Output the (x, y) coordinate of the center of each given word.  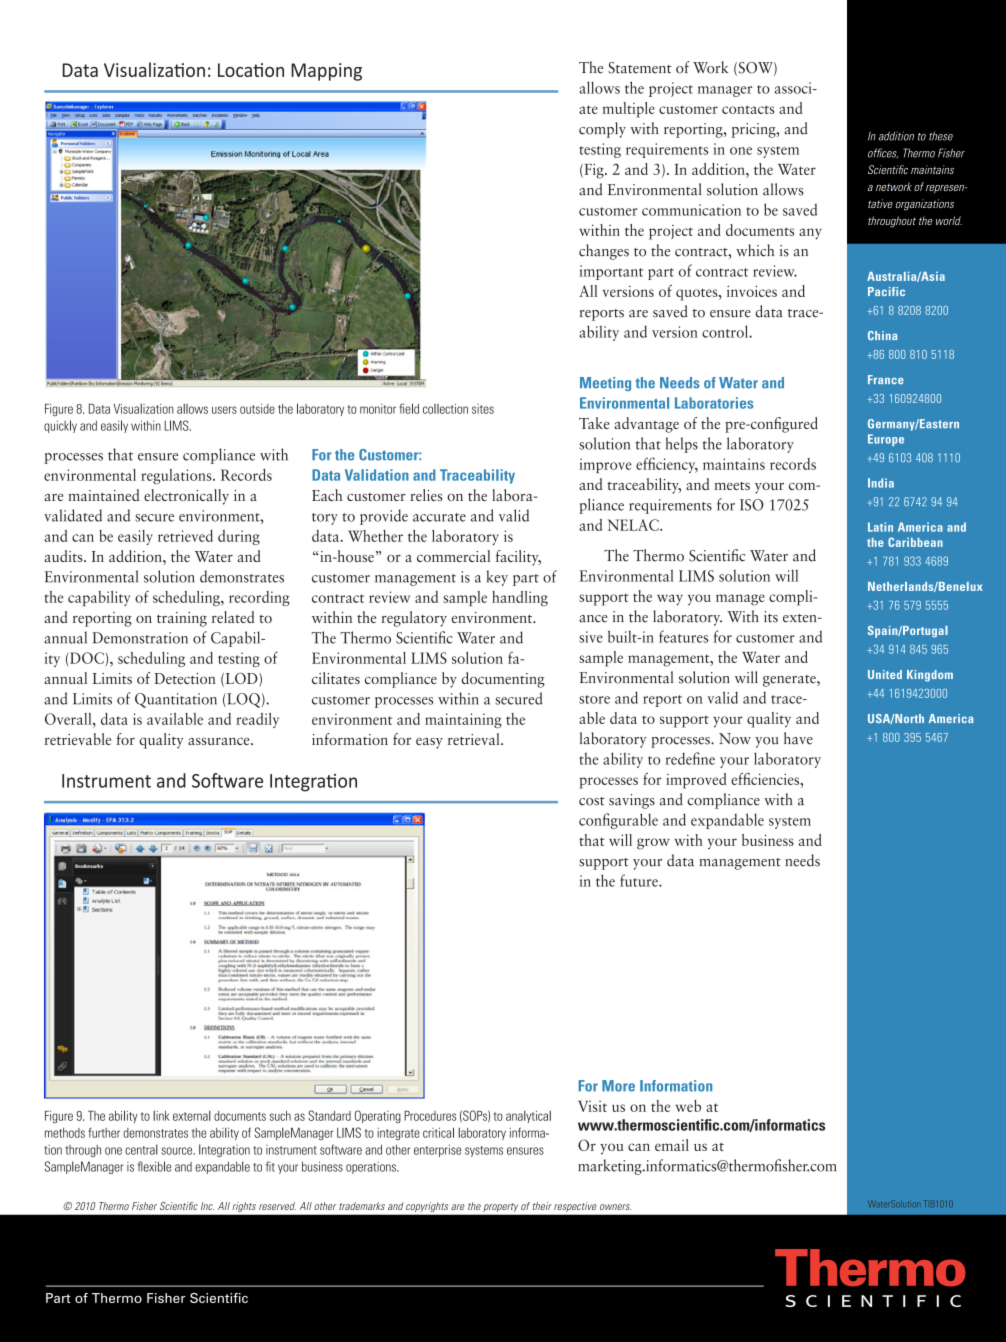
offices (883, 153)
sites (483, 409)
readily (257, 720)
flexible (154, 1166)
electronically (186, 497)
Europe (886, 440)
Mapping (326, 72)
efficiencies (766, 779)
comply (602, 130)
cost (592, 801)
